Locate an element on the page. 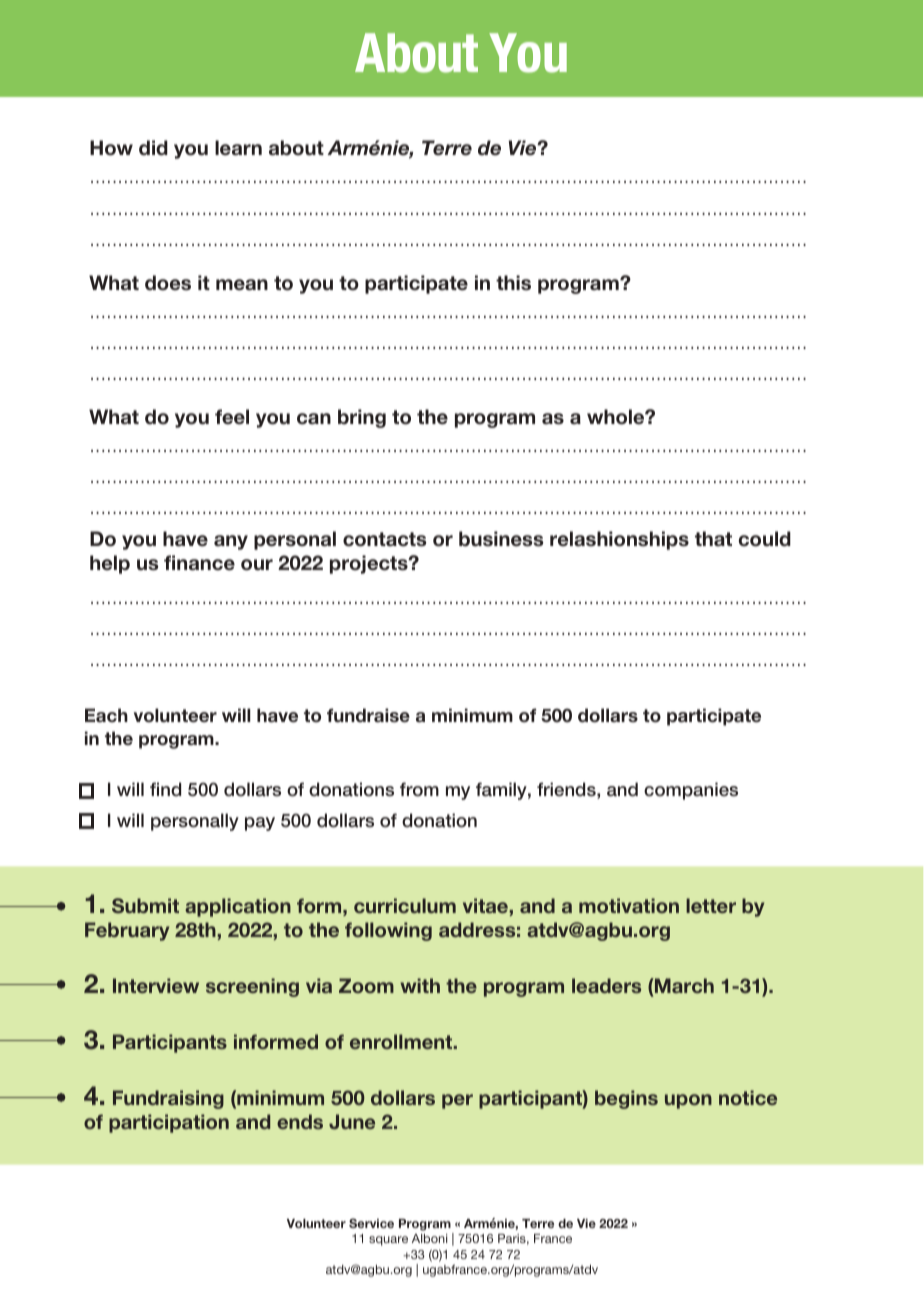 This page has height=1308, width=924. participation is located at coordinates (169, 1123).
